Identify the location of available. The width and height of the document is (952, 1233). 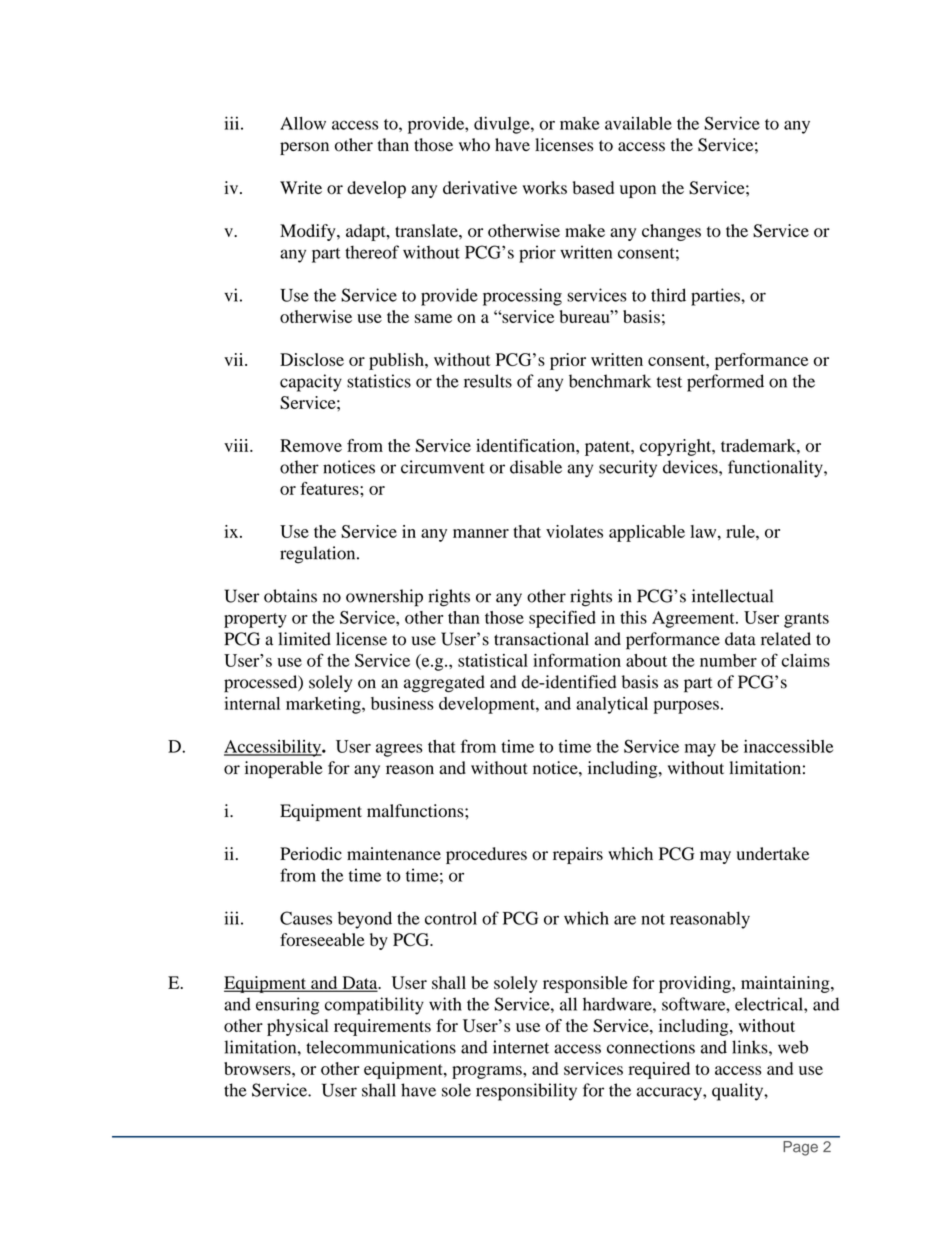
(638, 123).
